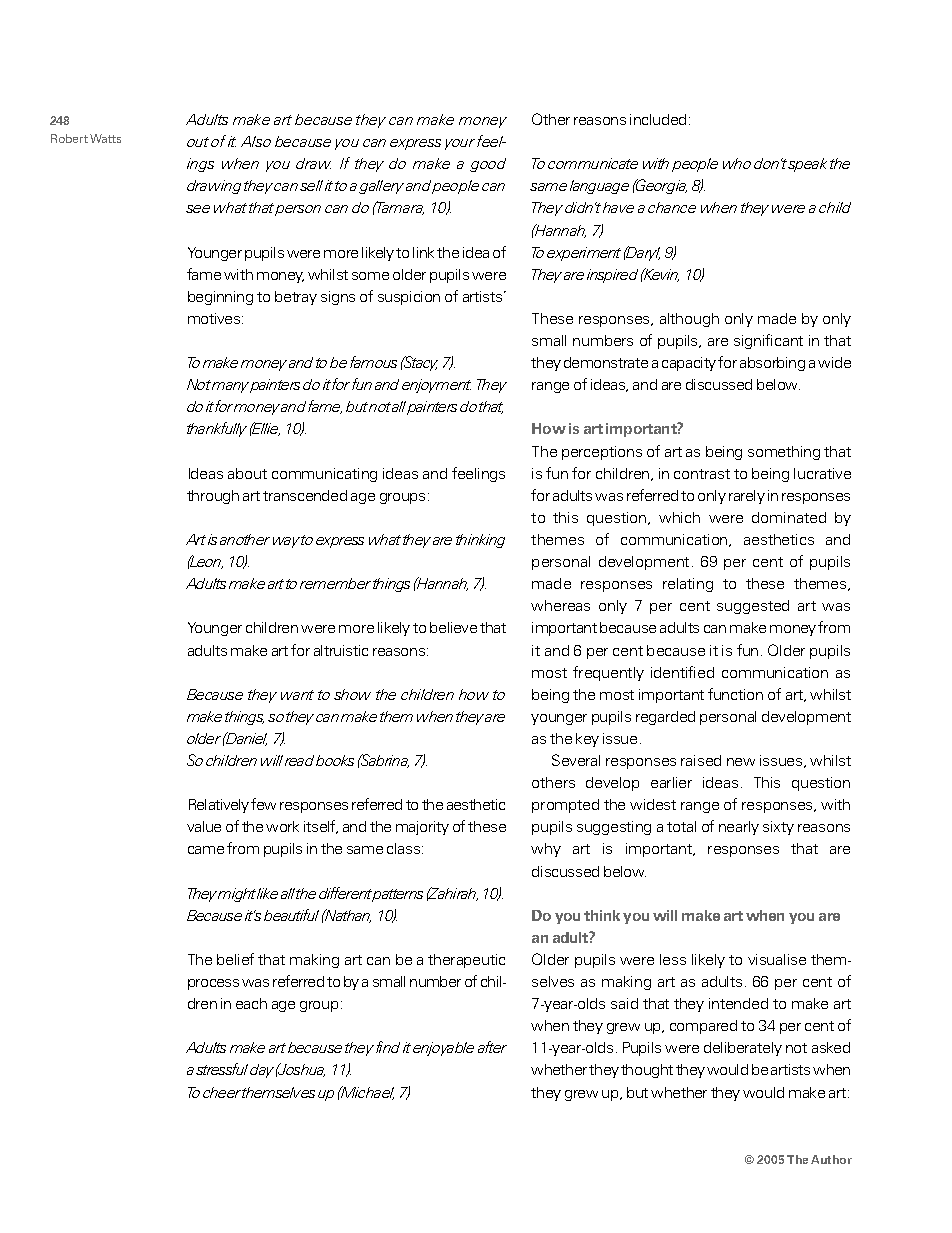  I want to click on rarely, so click(747, 497).
